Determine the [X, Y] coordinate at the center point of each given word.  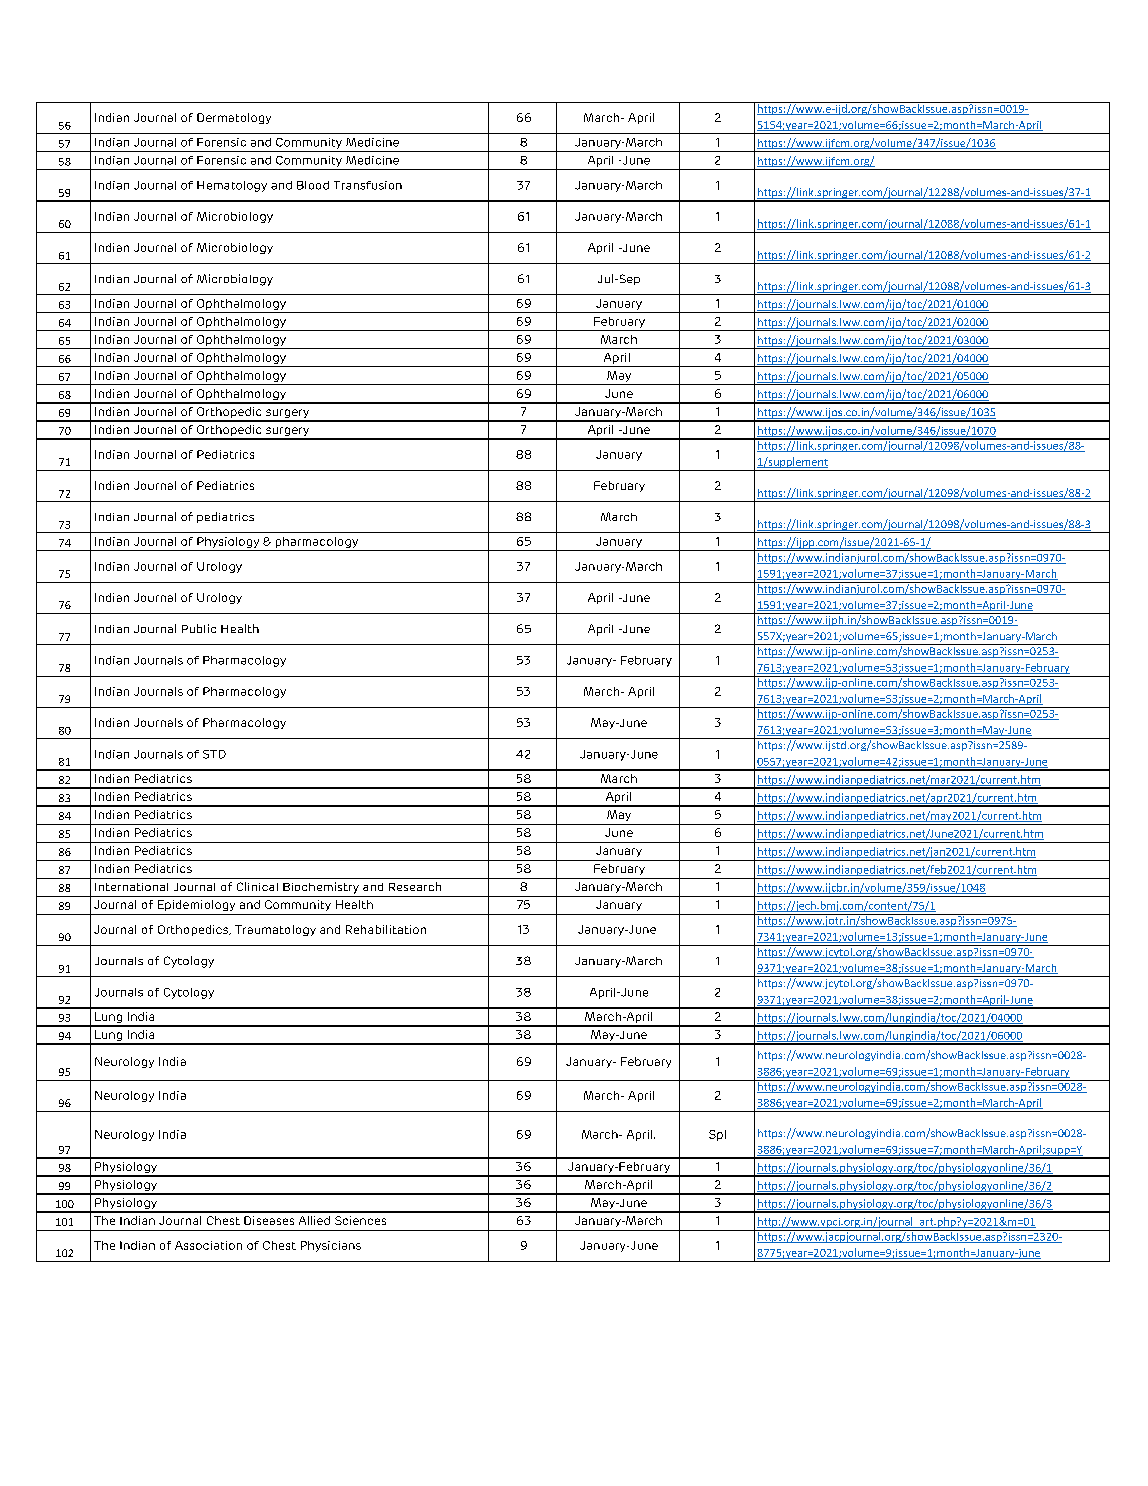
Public [199, 628]
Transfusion [368, 185]
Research [415, 886]
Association [208, 1245]
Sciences [360, 1220]
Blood [313, 185]
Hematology [232, 186]
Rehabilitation [386, 929]
